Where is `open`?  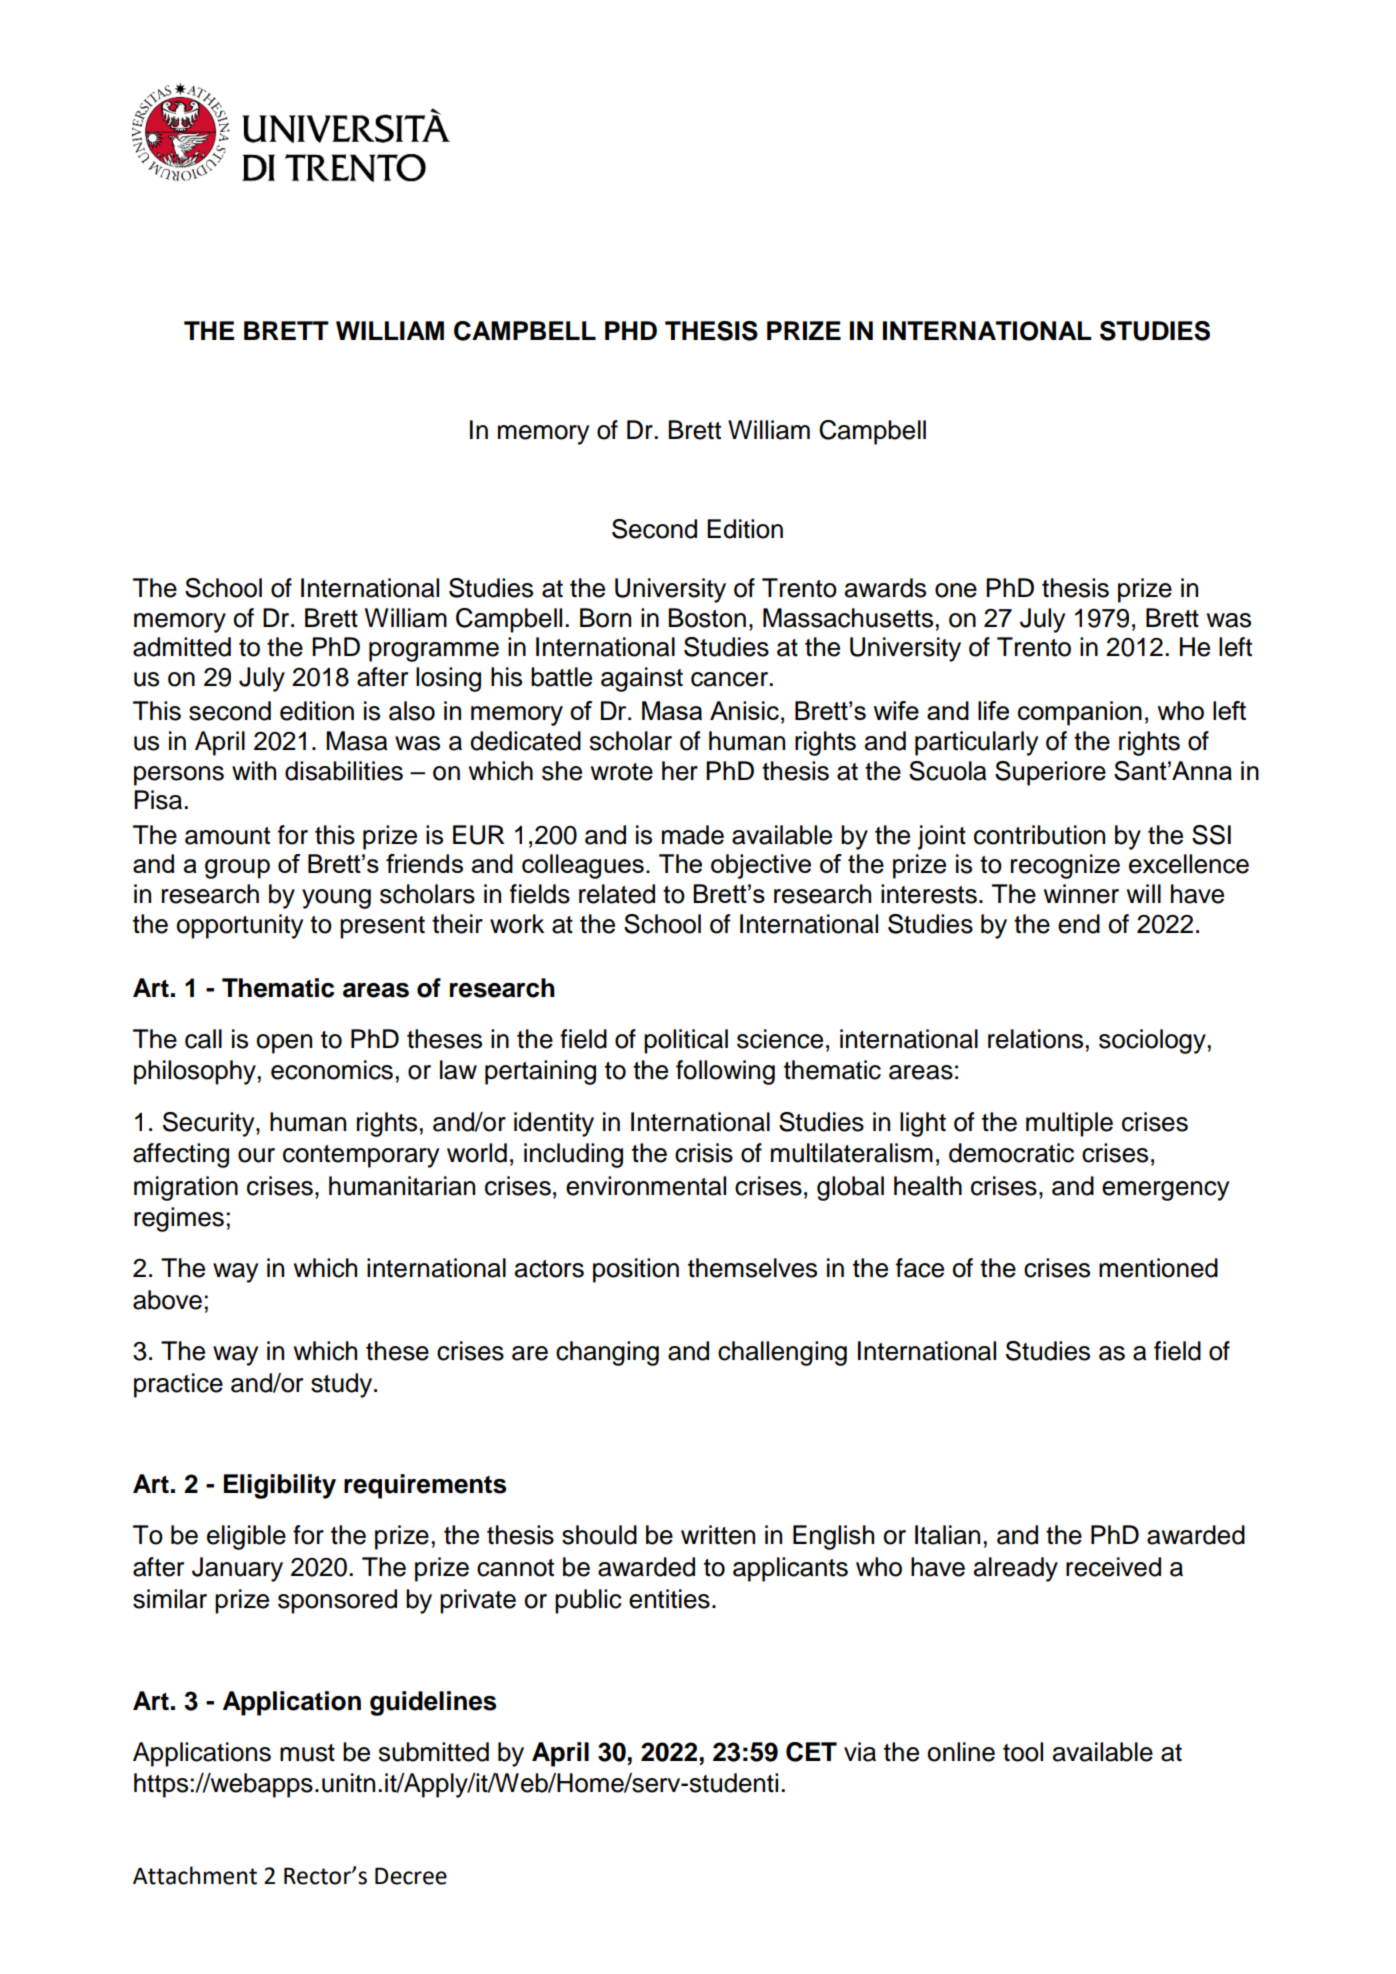 open is located at coordinates (284, 1044).
